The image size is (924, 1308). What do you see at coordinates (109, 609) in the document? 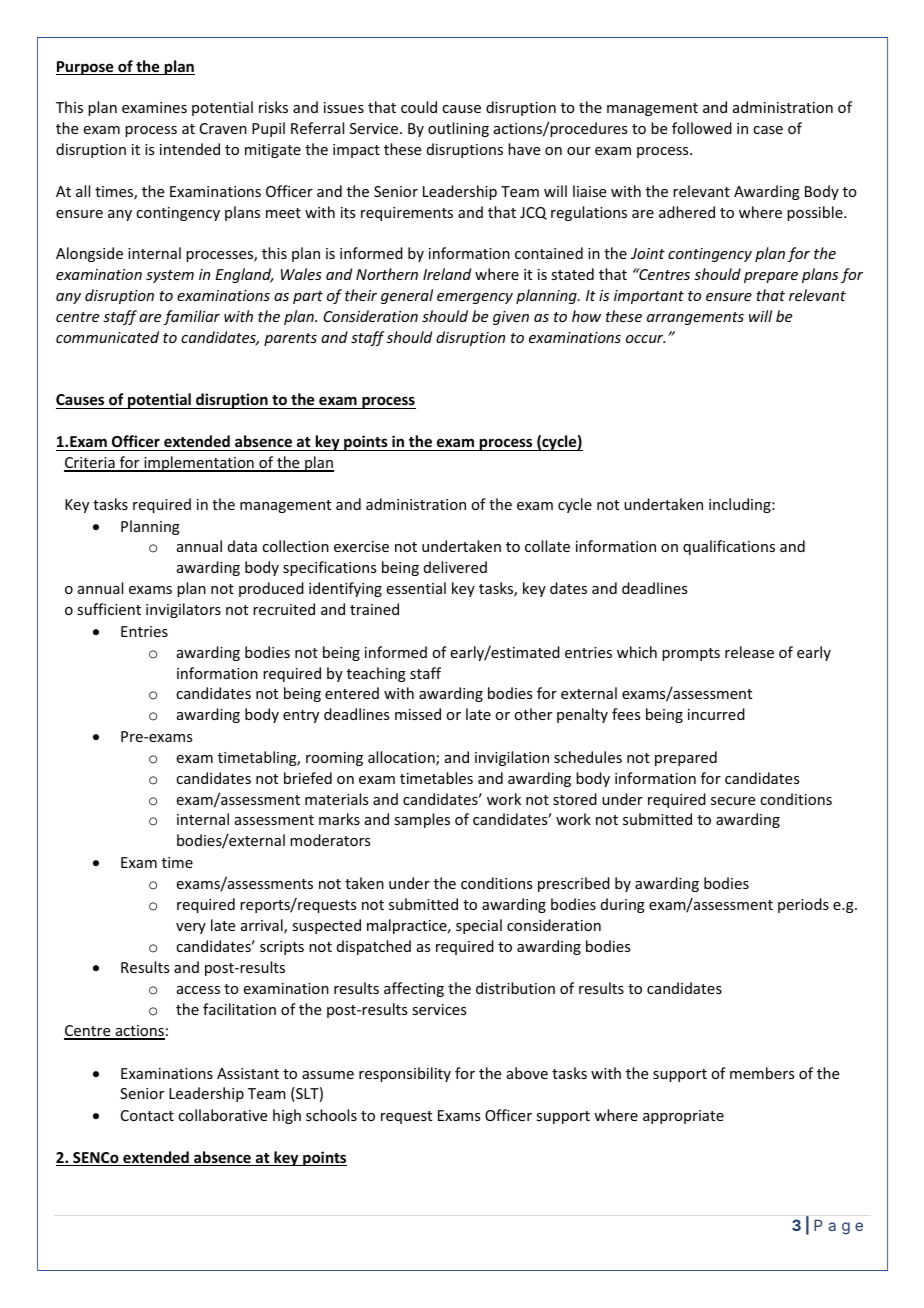
I see `sufficient` at bounding box center [109, 609].
